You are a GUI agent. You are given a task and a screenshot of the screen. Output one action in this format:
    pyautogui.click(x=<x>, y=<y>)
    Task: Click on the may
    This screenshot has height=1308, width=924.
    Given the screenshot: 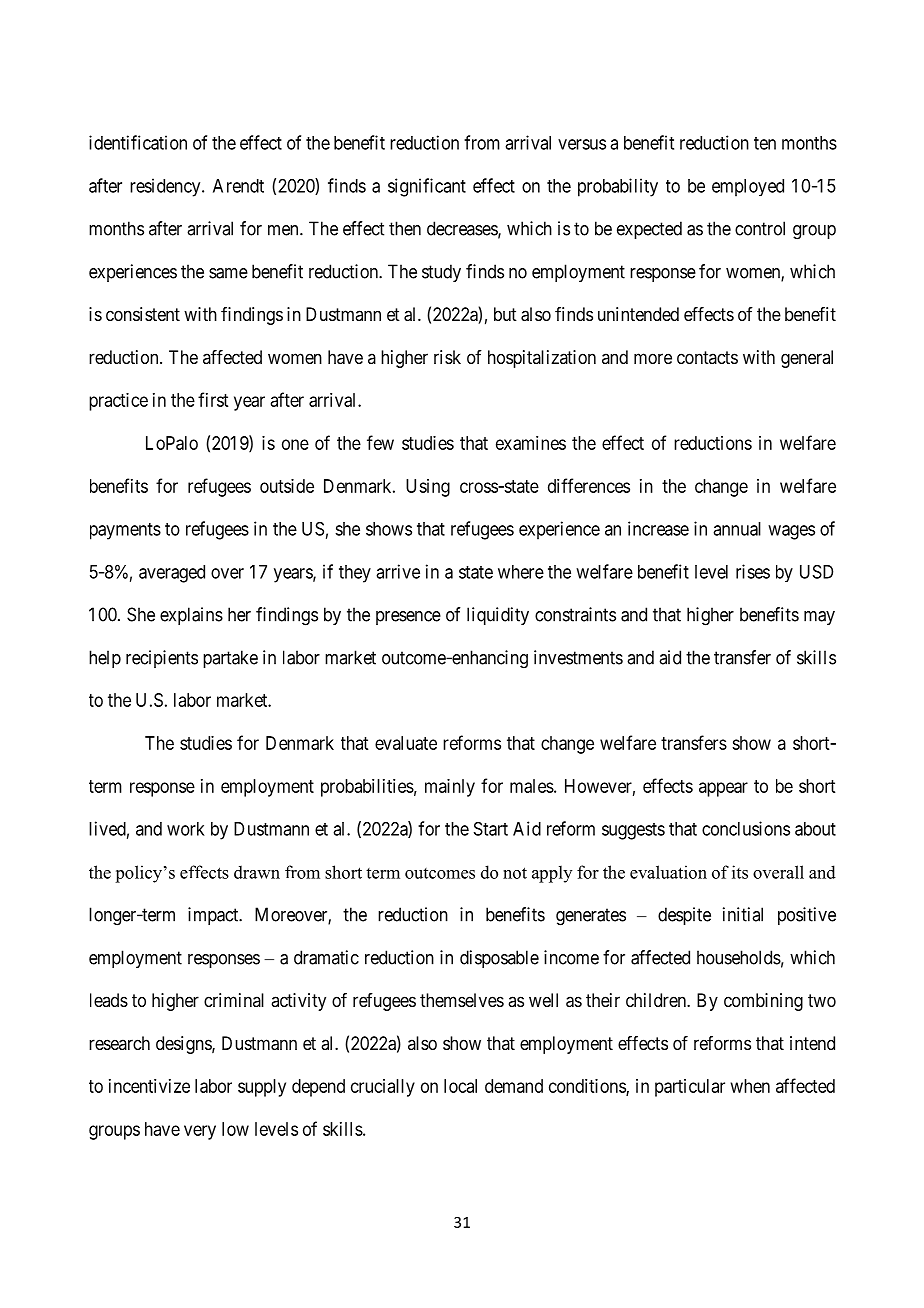 What is the action you would take?
    pyautogui.click(x=819, y=618)
